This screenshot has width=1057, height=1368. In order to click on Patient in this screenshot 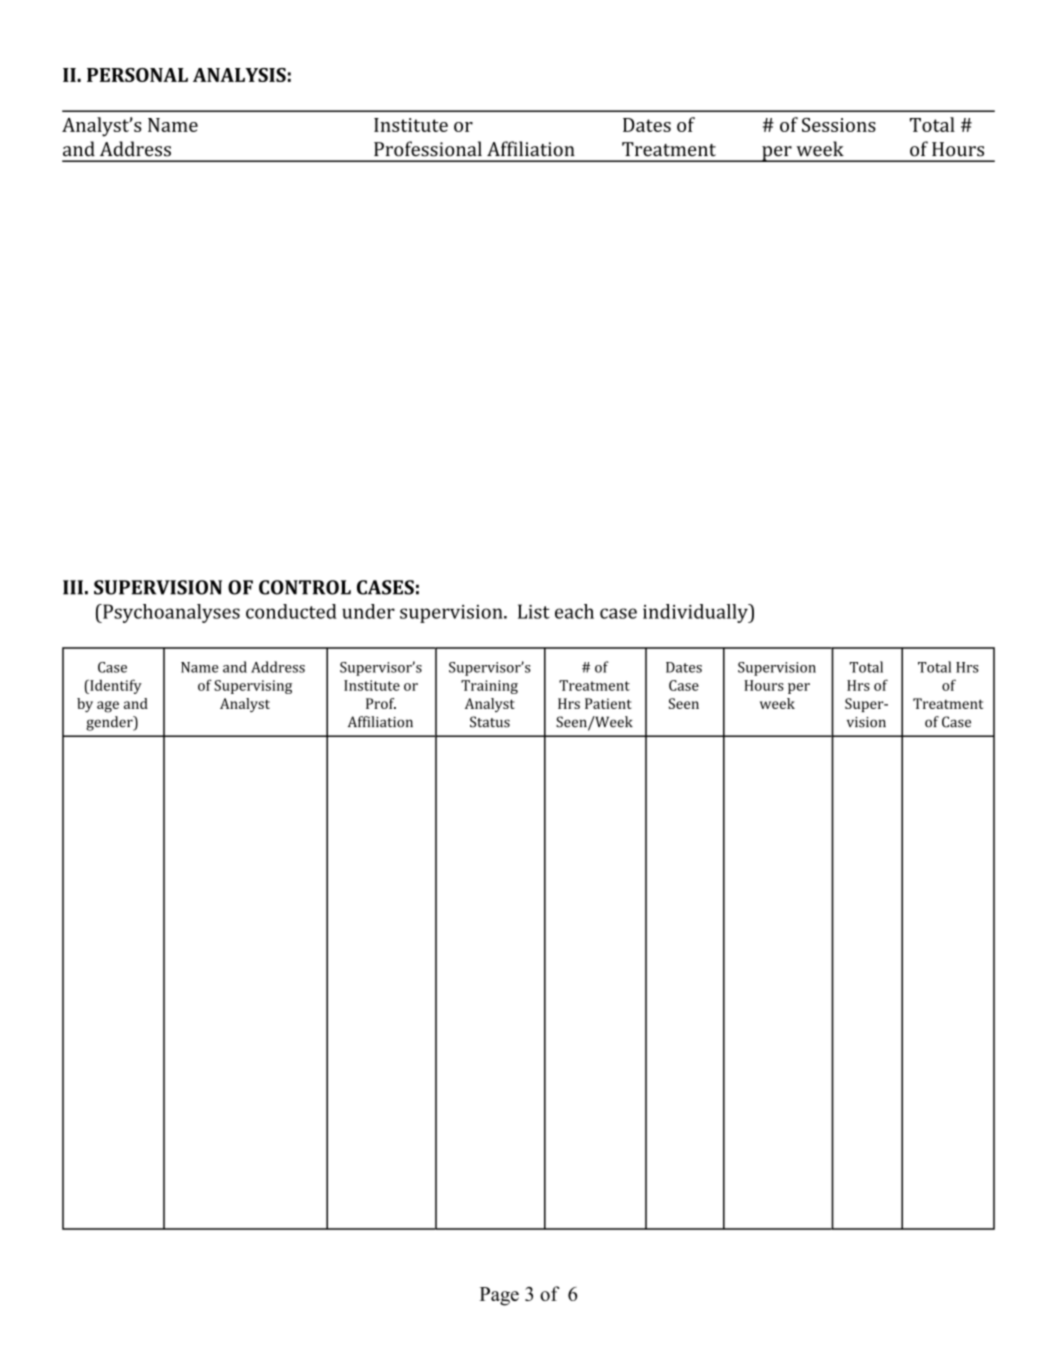, I will do `click(608, 703)`.
